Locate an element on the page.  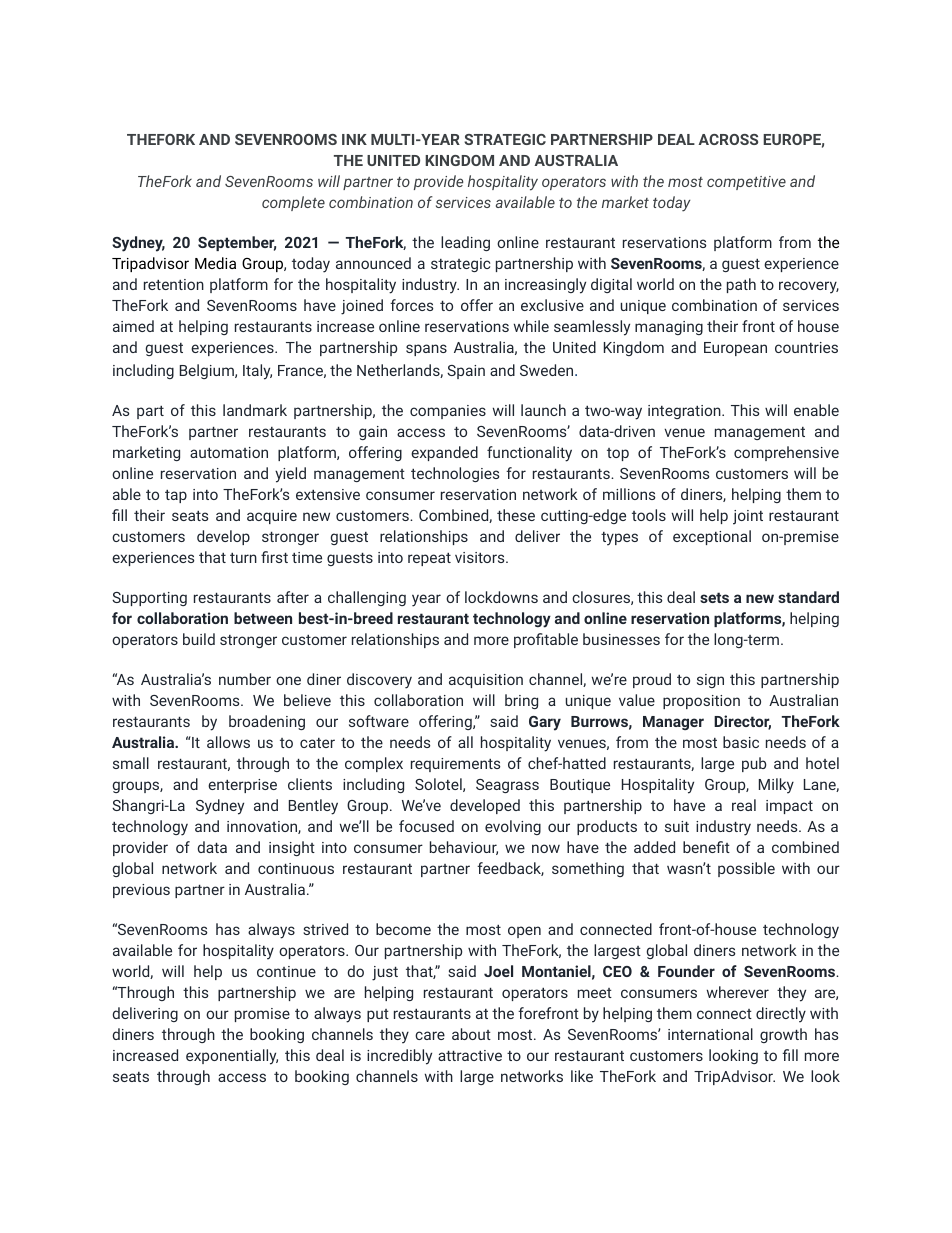
exponentially is located at coordinates (232, 1057).
